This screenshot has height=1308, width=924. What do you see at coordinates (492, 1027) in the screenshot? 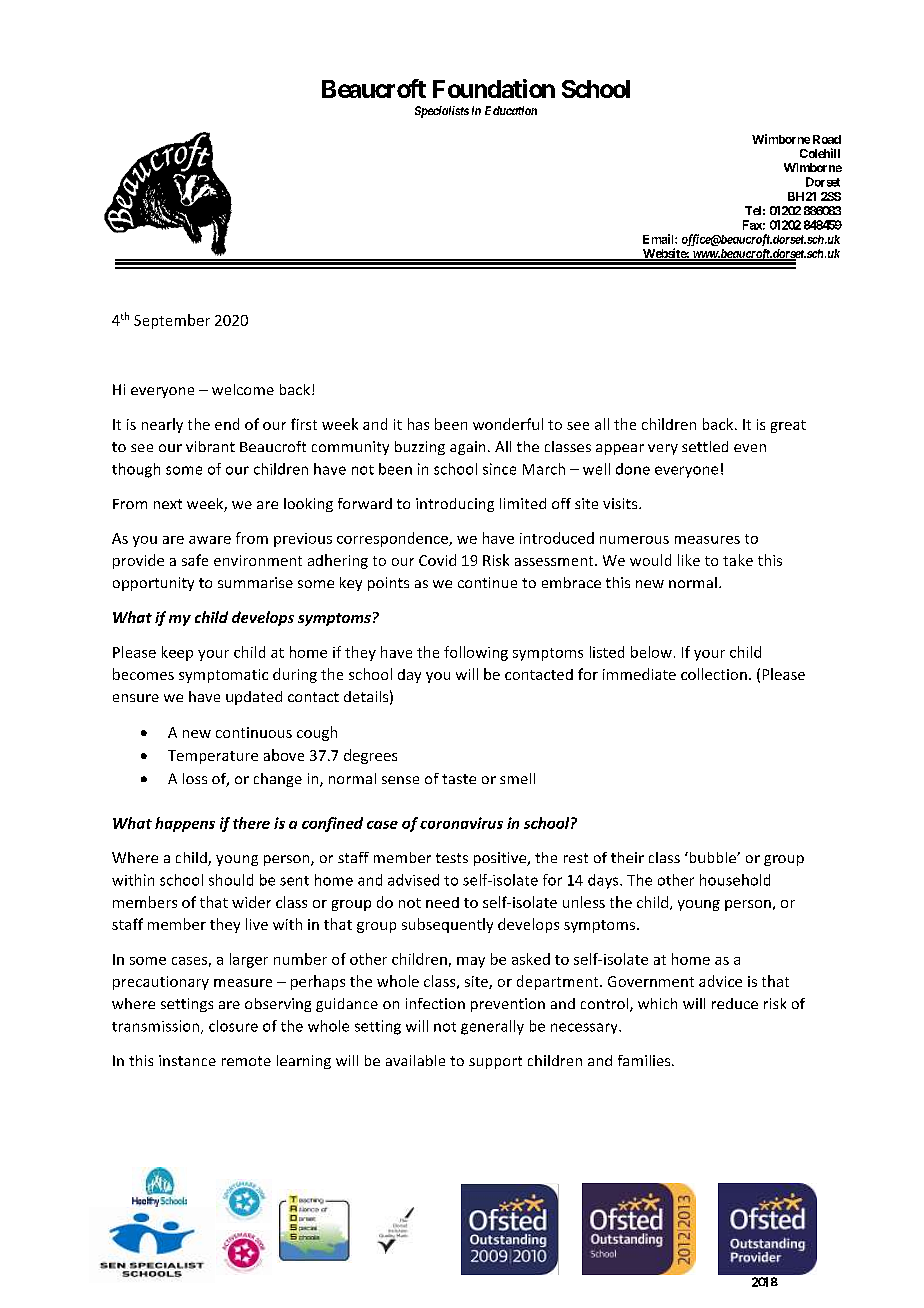
I see `generally` at bounding box center [492, 1027].
